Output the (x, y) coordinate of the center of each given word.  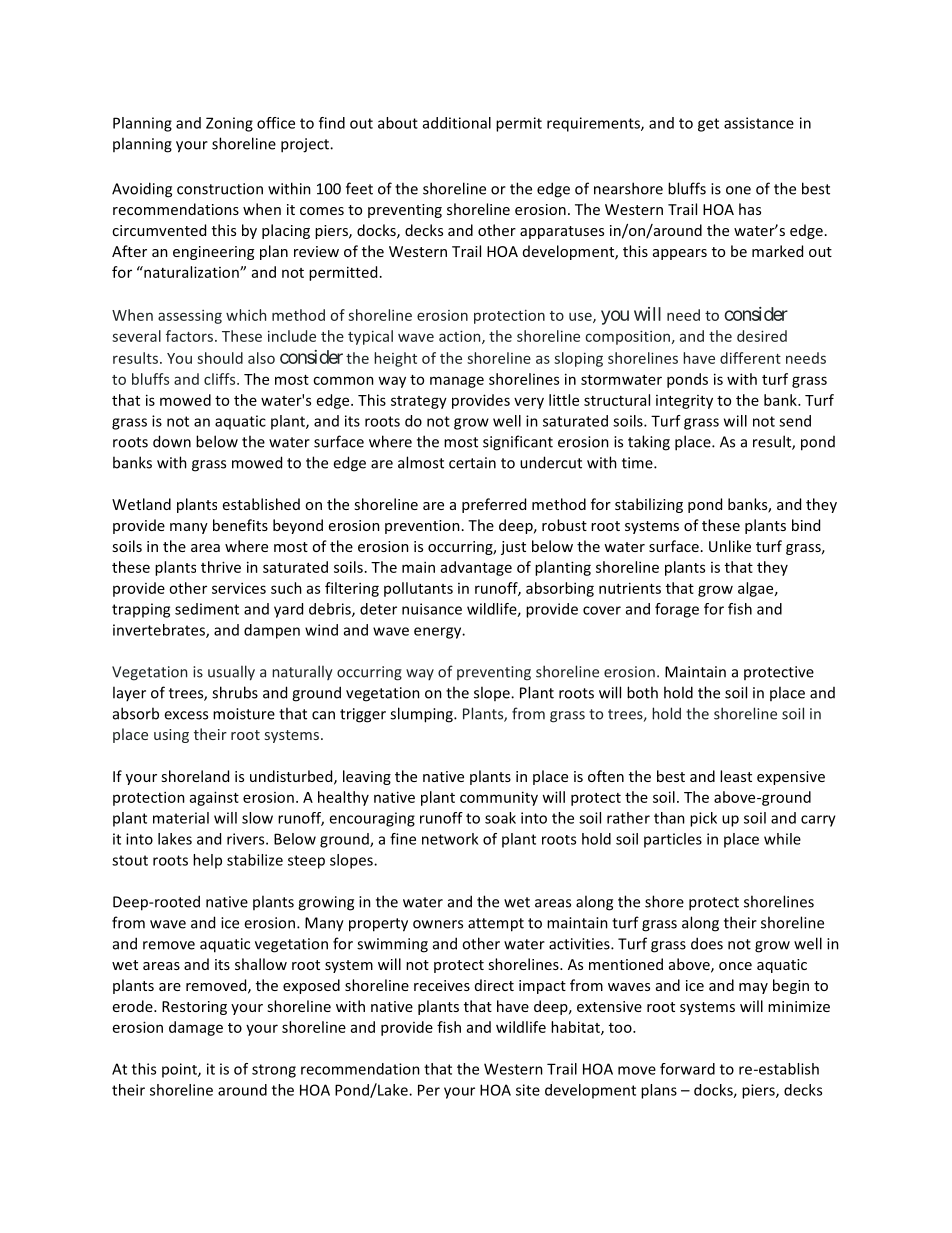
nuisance (432, 609)
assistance (759, 123)
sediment (207, 609)
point (180, 1070)
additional (457, 123)
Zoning (229, 124)
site (528, 1090)
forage (677, 610)
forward (687, 1069)
